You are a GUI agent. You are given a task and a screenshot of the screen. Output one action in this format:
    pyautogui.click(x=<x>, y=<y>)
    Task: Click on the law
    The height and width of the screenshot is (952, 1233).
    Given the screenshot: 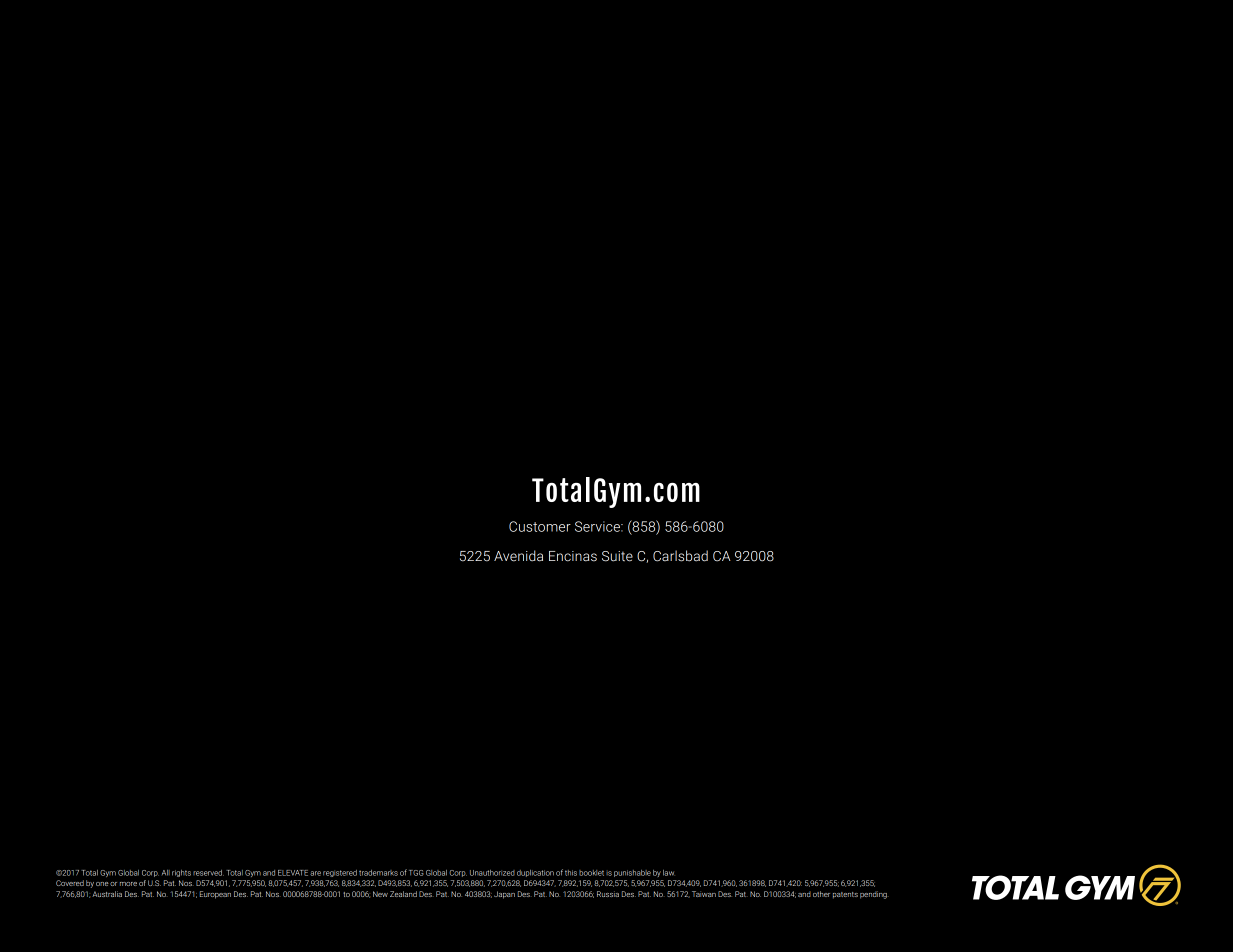 What is the action you would take?
    pyautogui.click(x=669, y=873)
